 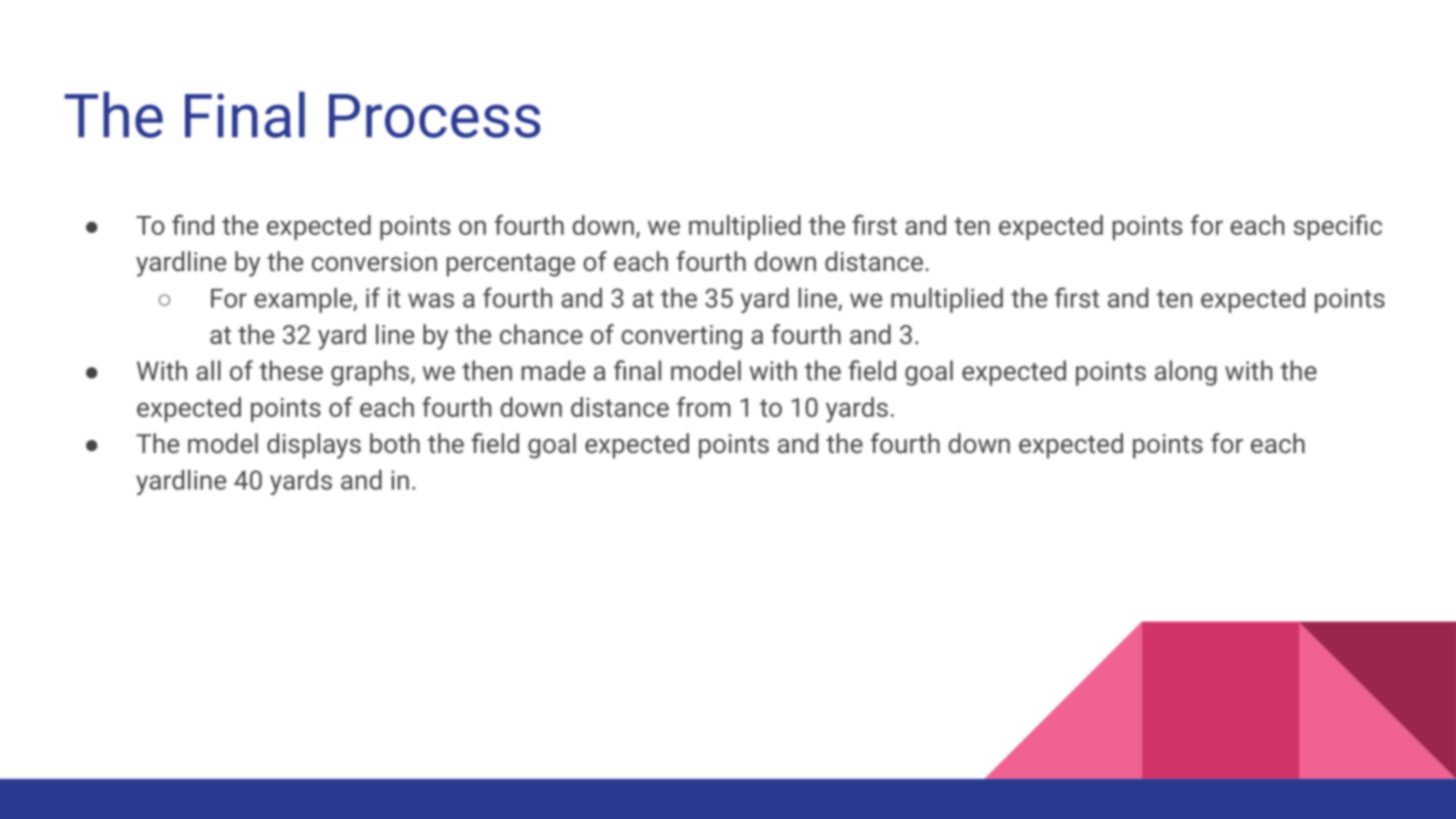 What do you see at coordinates (681, 337) in the screenshot?
I see `converting` at bounding box center [681, 337].
